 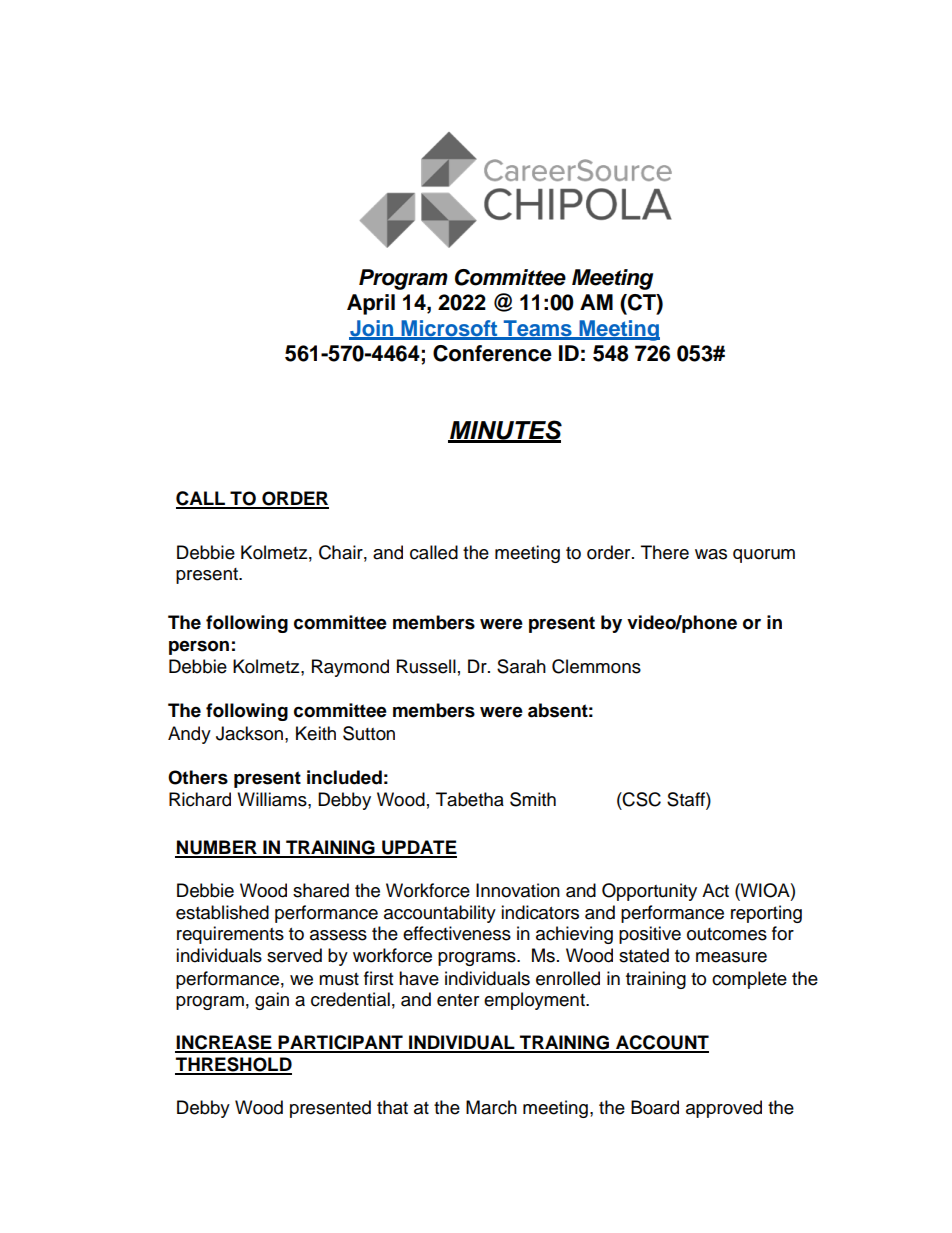 What do you see at coordinates (521, 666) in the screenshot?
I see `Sarah` at bounding box center [521, 666].
